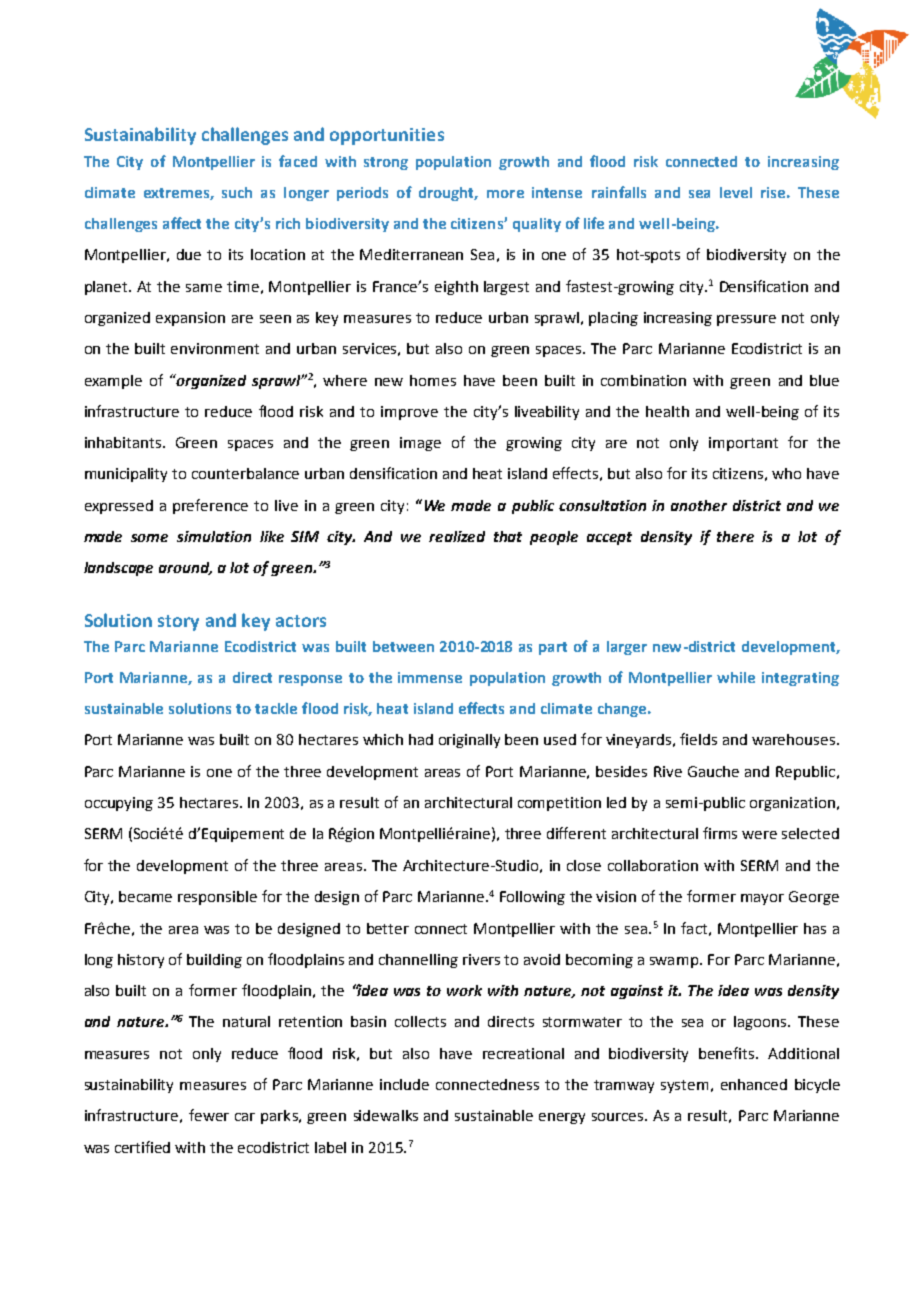 The height and width of the screenshot is (1308, 924). Describe the element at coordinates (505, 194) in the screenshot. I see `more` at that location.
